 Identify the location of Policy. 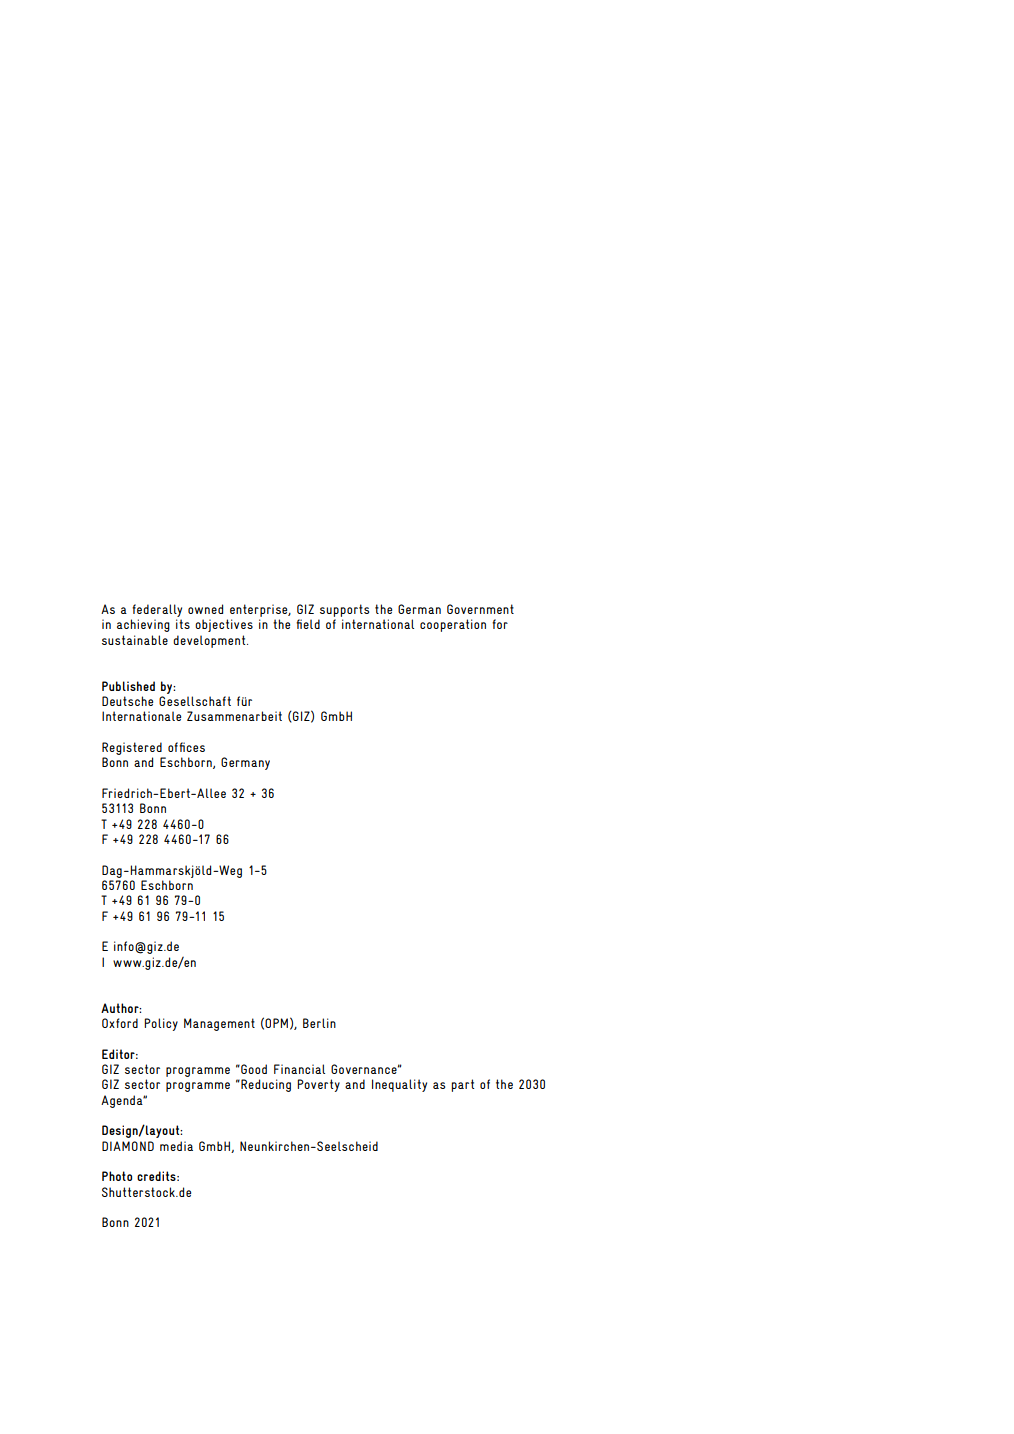
(161, 1024).
